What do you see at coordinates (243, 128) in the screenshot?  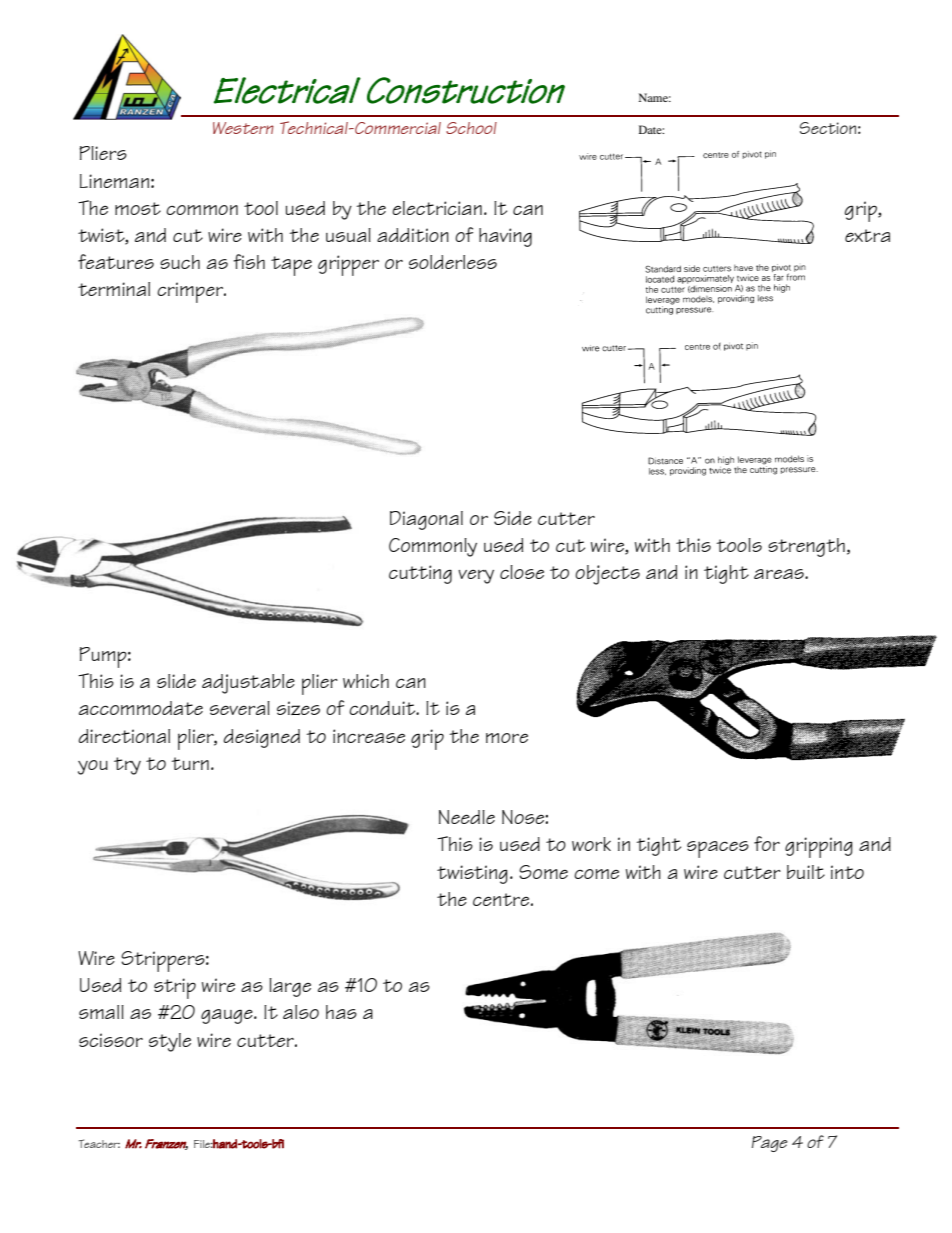 I see `Western` at bounding box center [243, 128].
